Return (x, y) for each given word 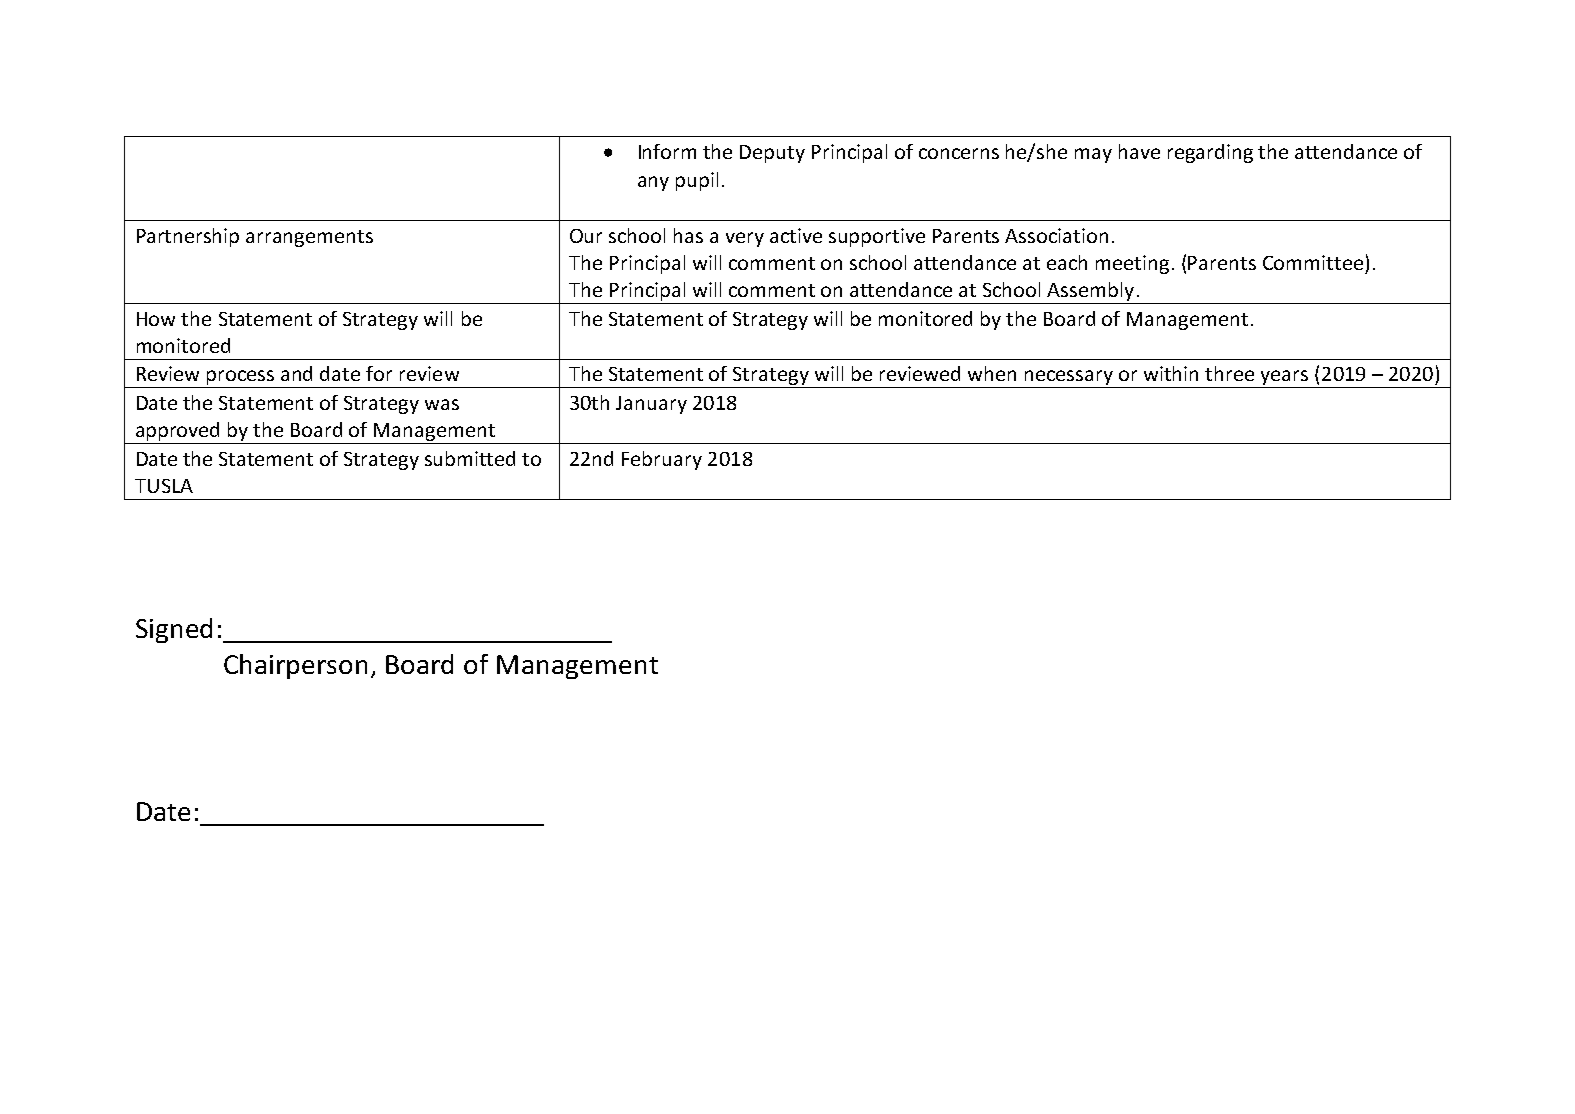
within (1171, 373)
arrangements (309, 238)
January (651, 405)
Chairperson (295, 666)
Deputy (772, 154)
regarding (1210, 153)
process (241, 379)
